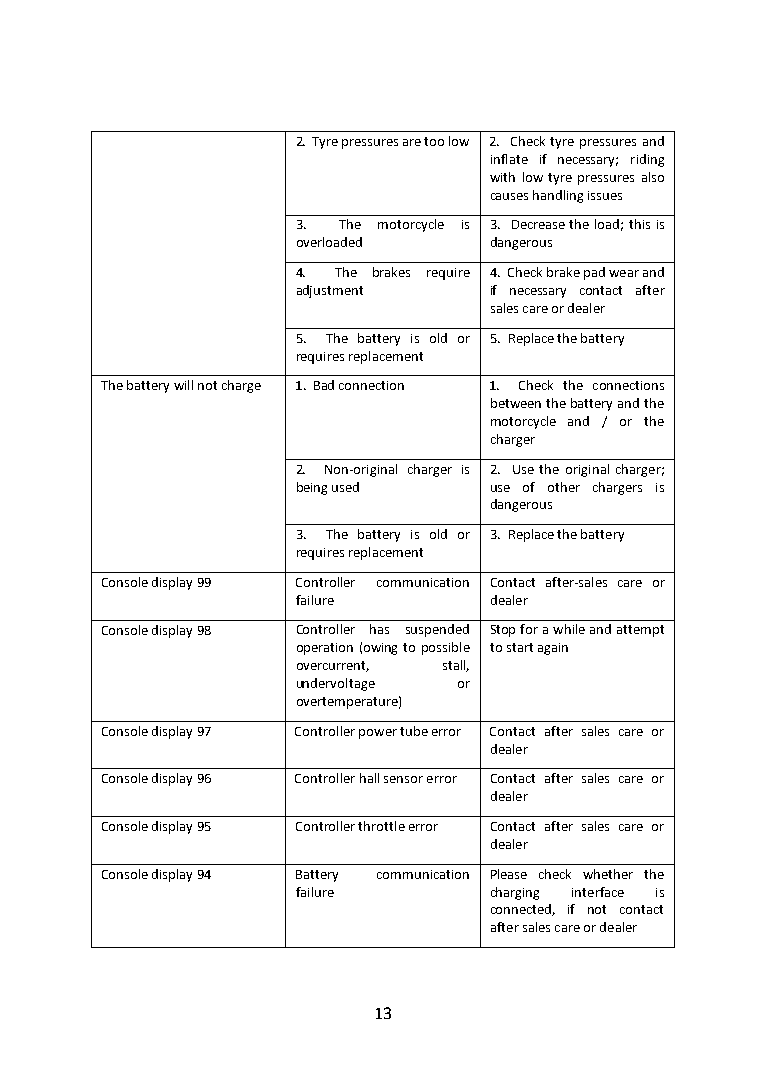 The image size is (771, 1089). Describe the element at coordinates (381, 826) in the document. I see `throttle` at that location.
